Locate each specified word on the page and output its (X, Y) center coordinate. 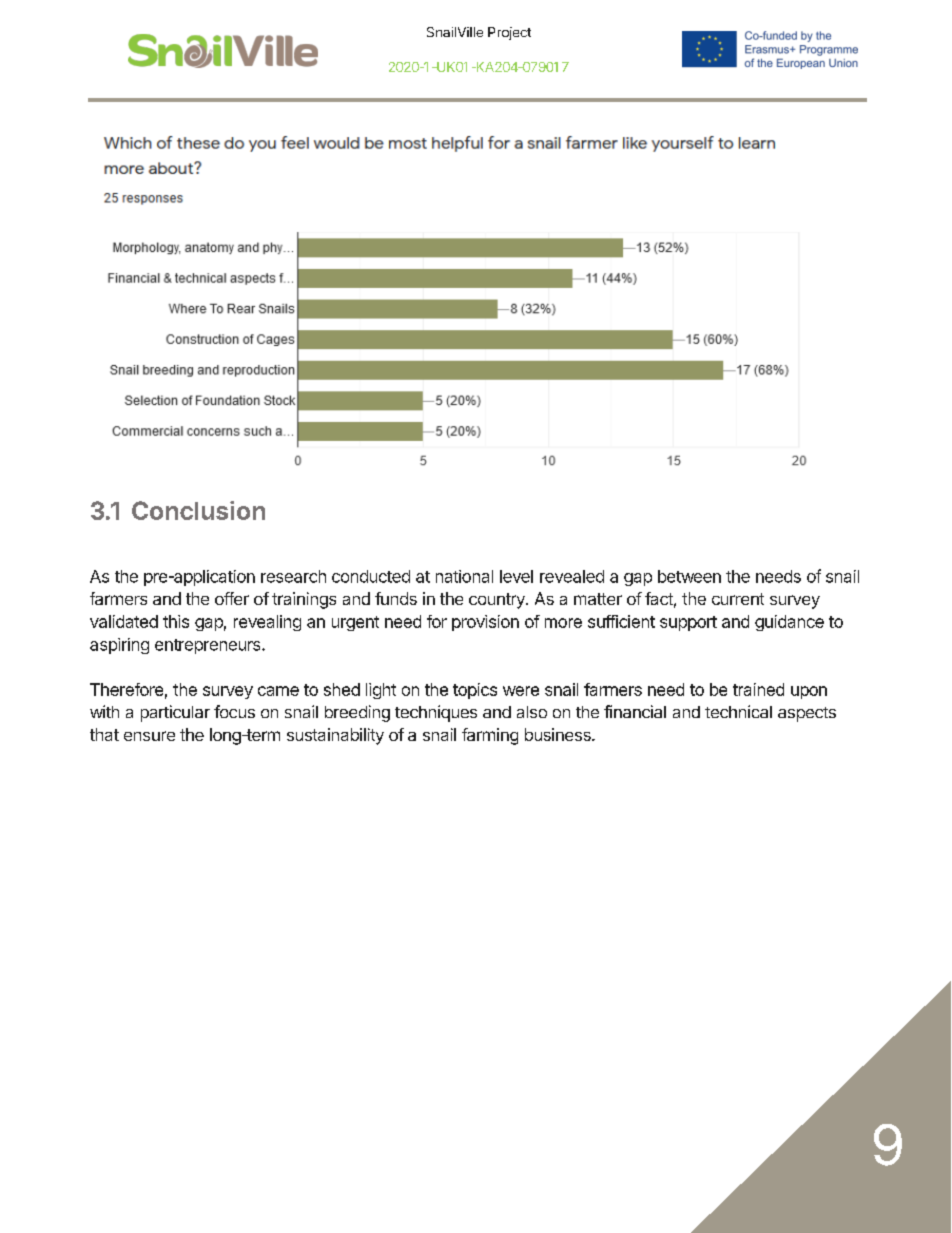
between (689, 576)
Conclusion (198, 510)
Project (509, 33)
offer (232, 598)
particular (175, 713)
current (738, 599)
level (516, 576)
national (464, 576)
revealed (572, 576)
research (293, 576)
